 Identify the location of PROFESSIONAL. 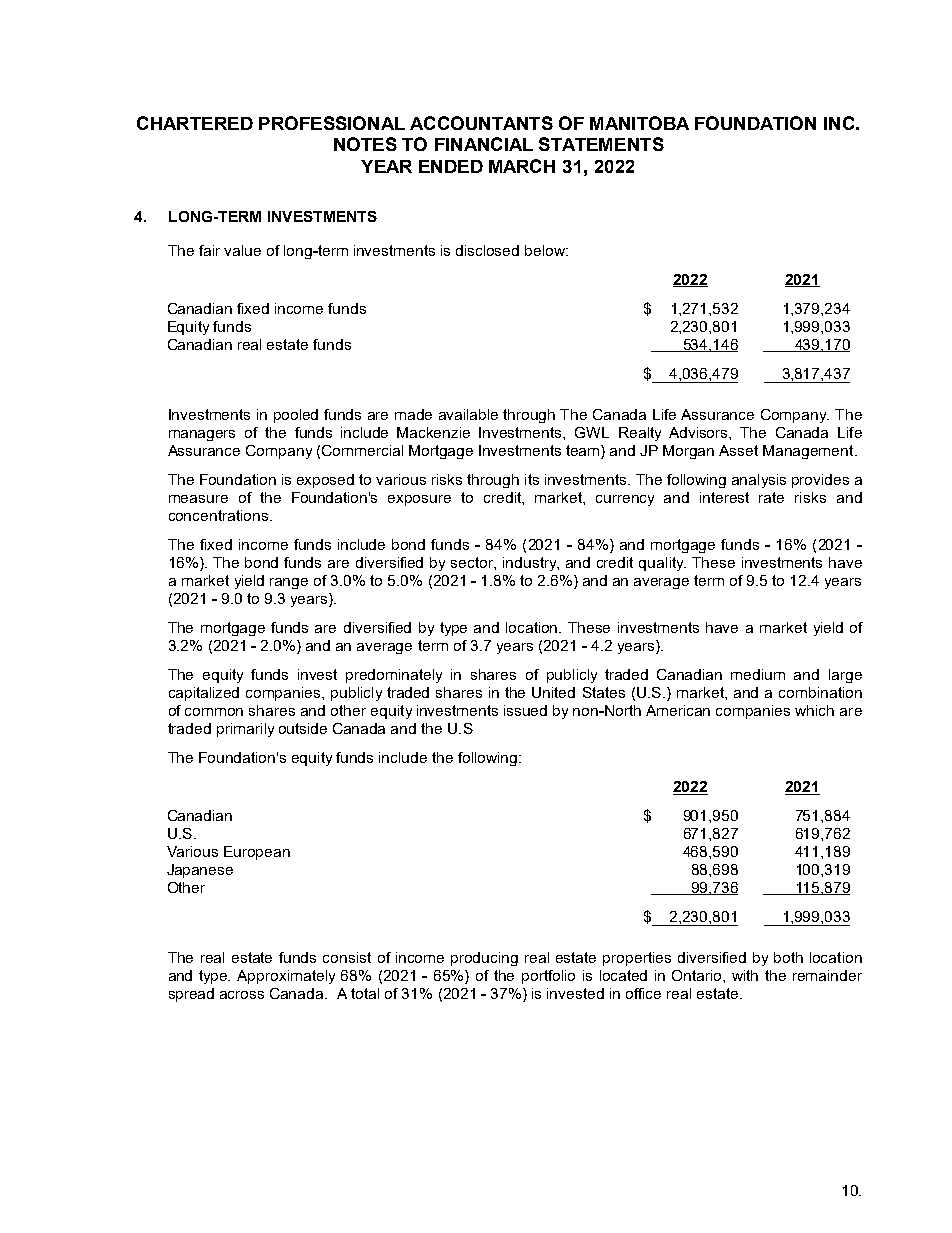
(332, 123).
